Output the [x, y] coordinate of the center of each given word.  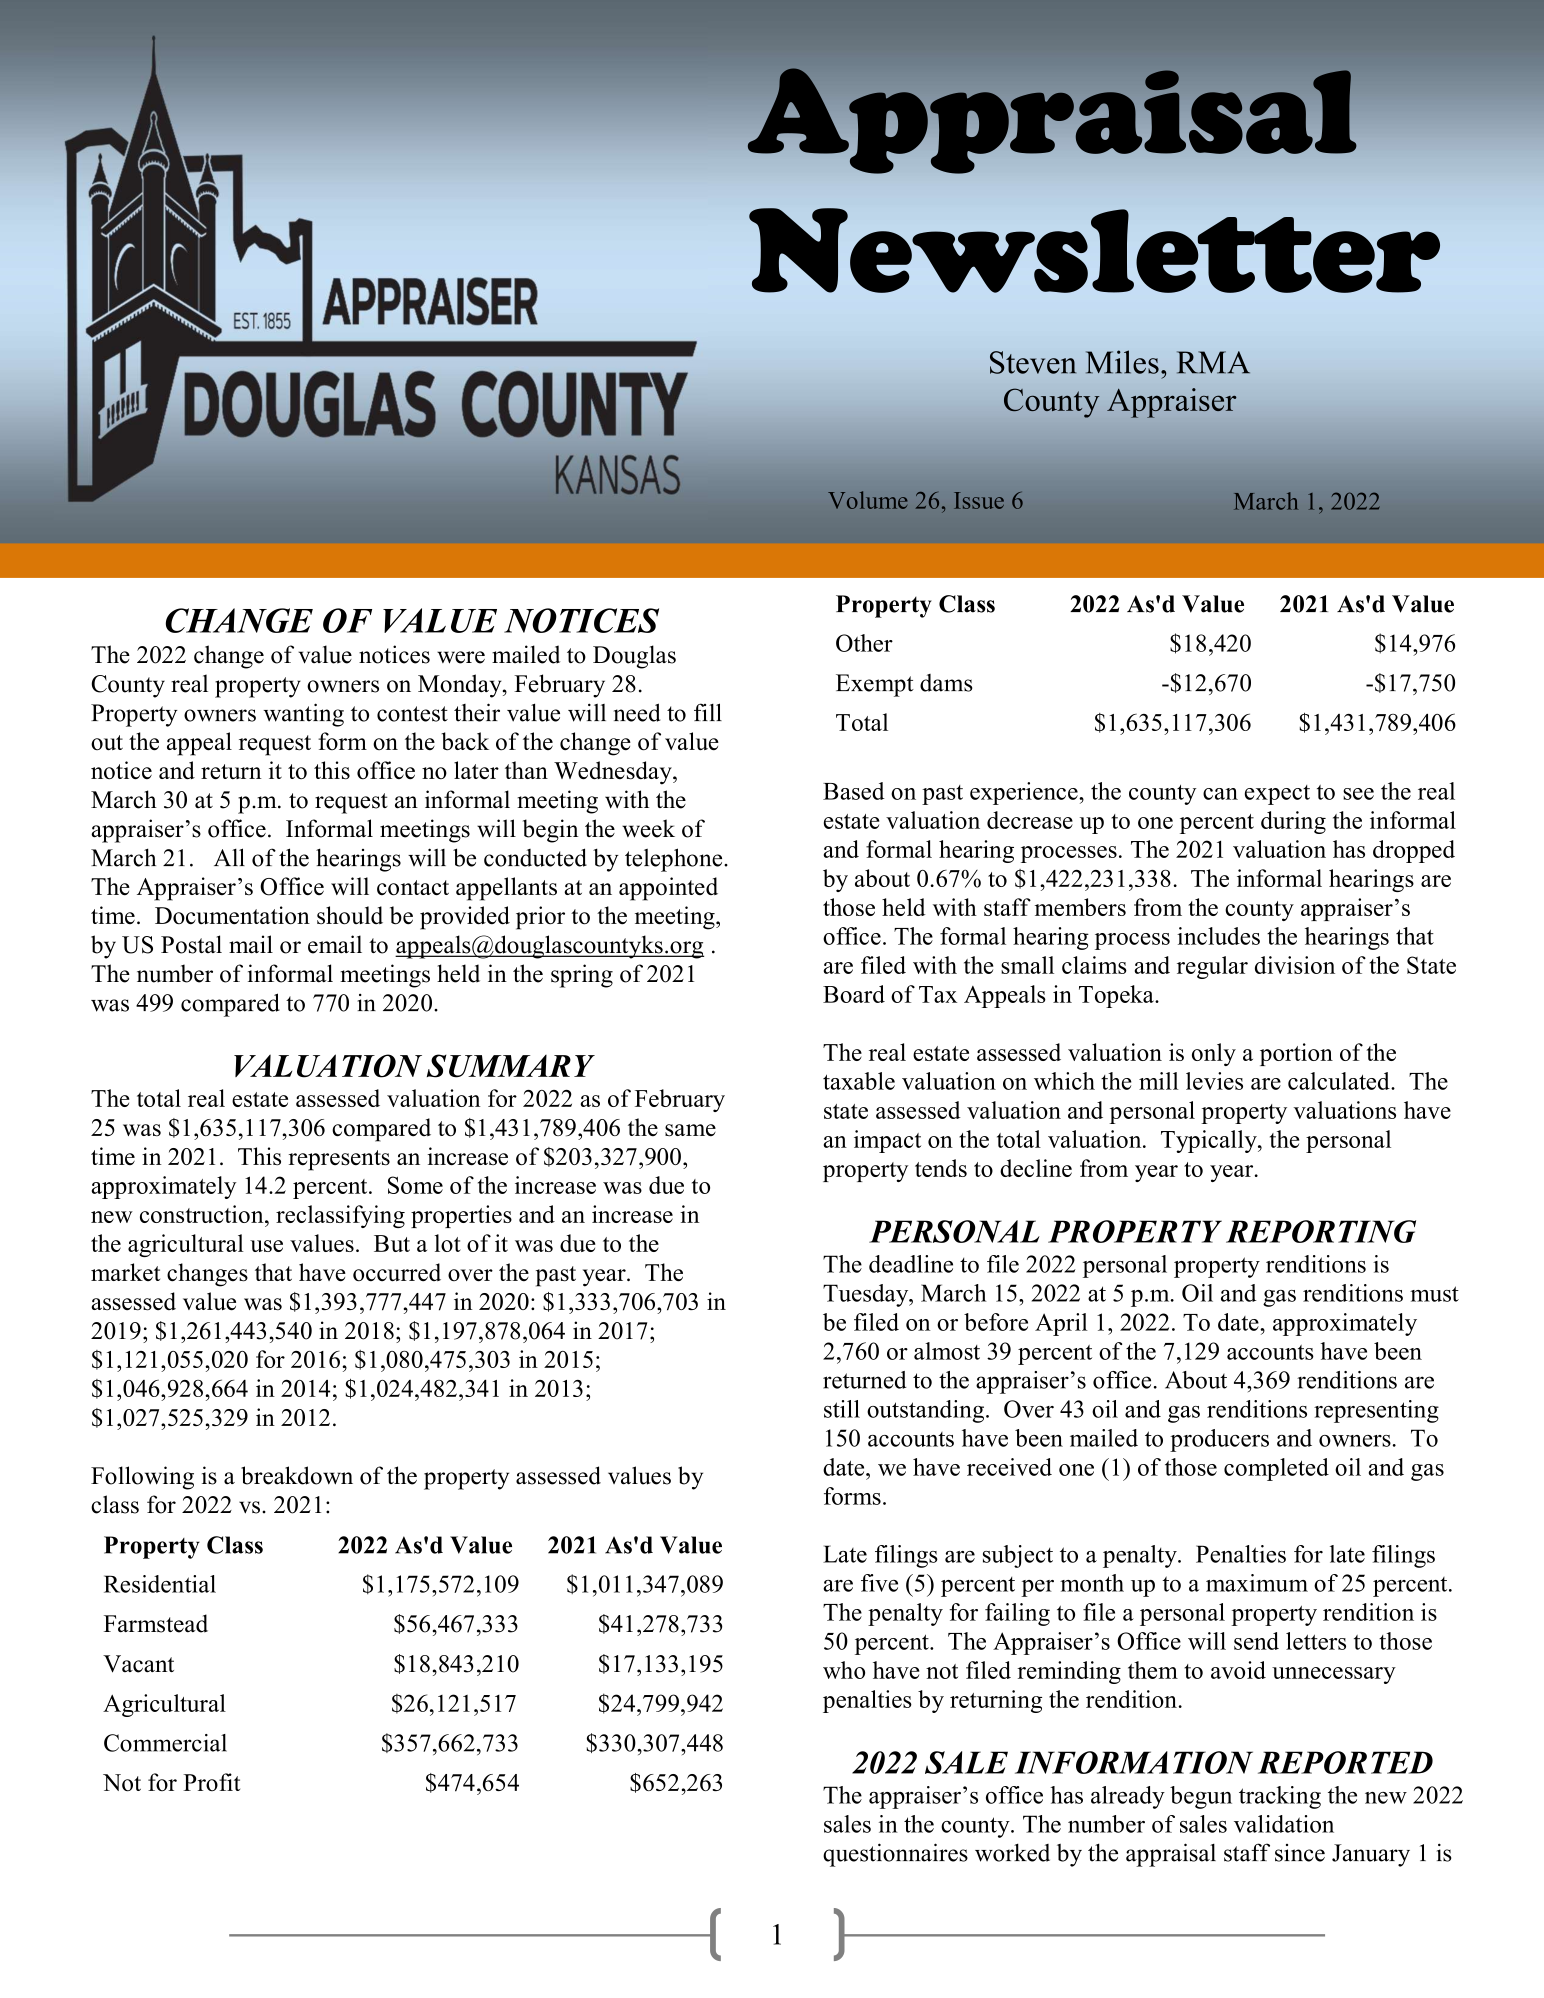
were [461, 657]
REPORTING [1321, 1231]
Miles [1122, 362]
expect [1277, 795]
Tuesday [867, 1295]
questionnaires [895, 1855]
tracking [1280, 1797]
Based [854, 791]
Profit [211, 1782]
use [266, 1246]
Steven [1033, 362]
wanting [303, 715]
